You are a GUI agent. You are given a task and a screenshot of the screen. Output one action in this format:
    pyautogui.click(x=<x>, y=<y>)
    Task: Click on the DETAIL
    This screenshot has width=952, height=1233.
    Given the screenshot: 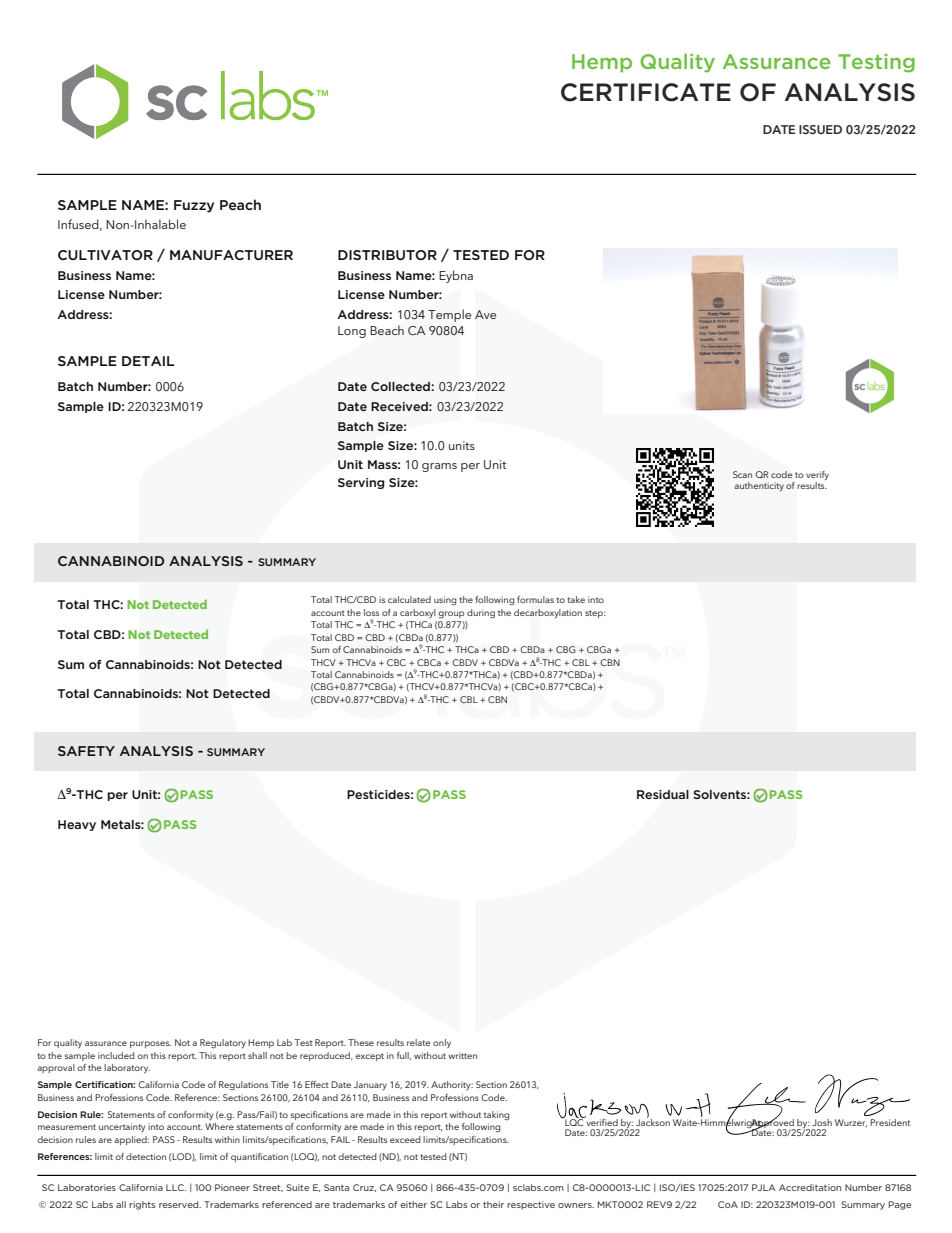 What is the action you would take?
    pyautogui.click(x=148, y=361)
